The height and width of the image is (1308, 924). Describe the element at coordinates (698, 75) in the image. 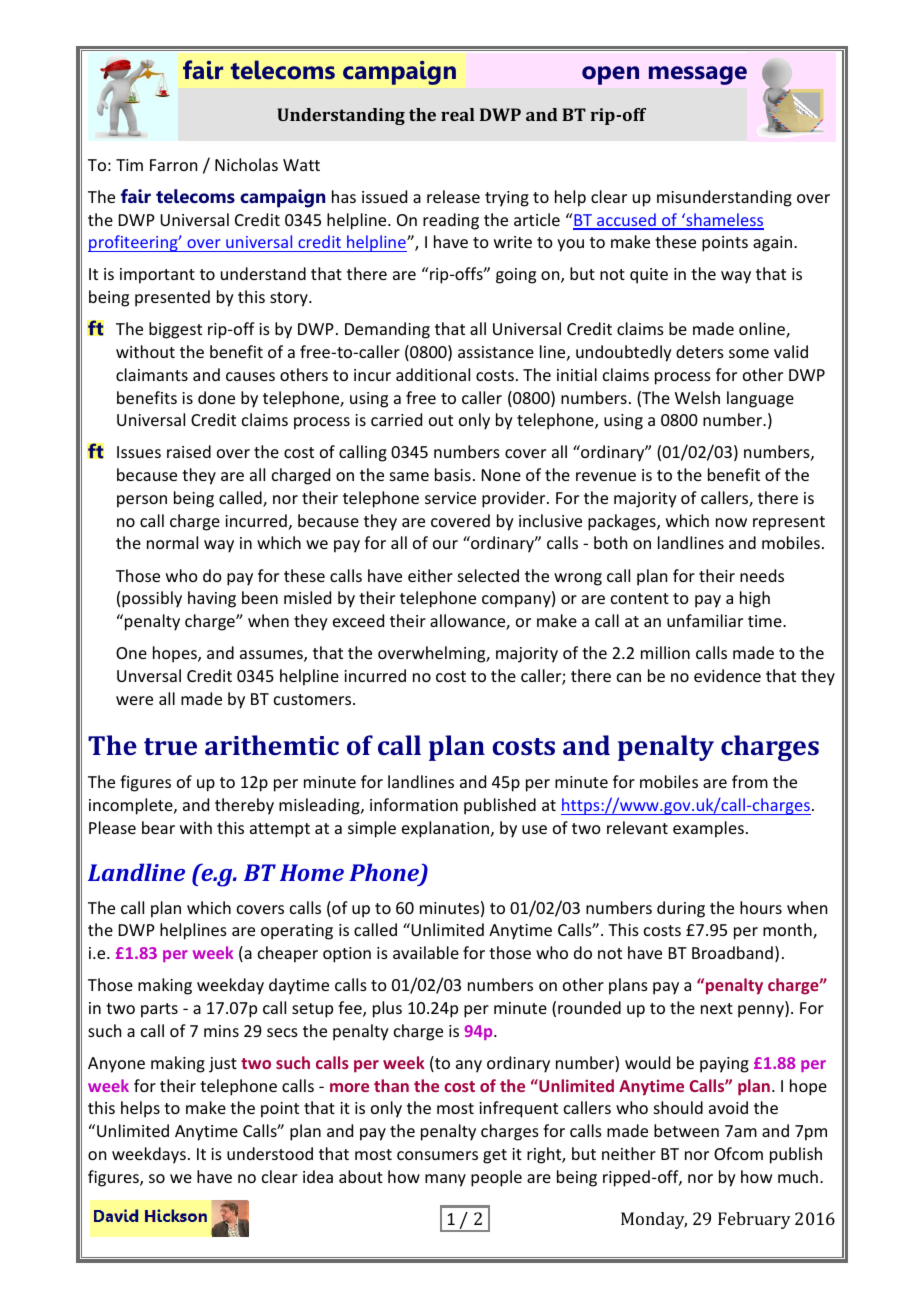

I see `message` at that location.
